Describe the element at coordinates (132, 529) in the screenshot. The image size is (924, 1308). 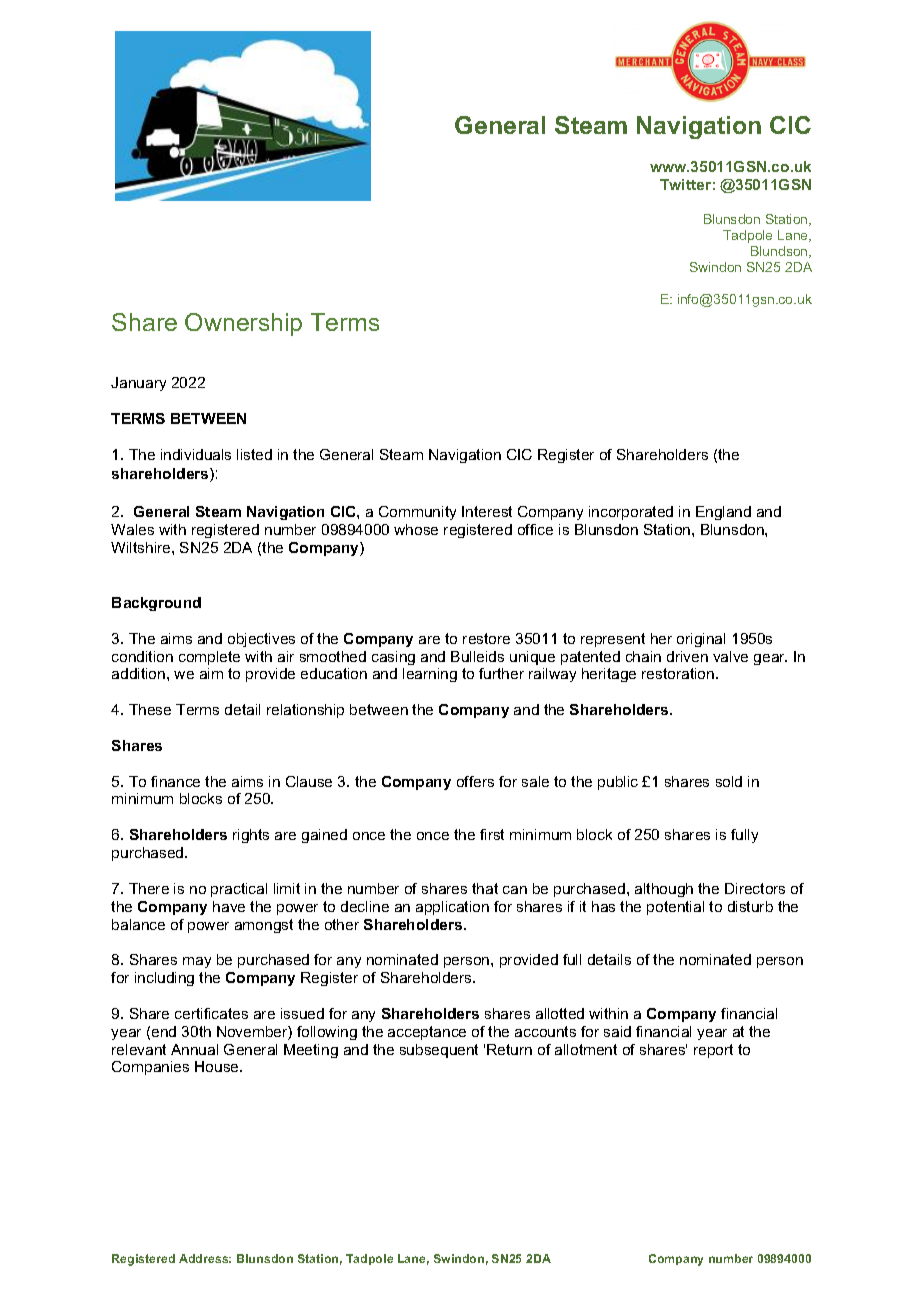
I see `Wales` at that location.
